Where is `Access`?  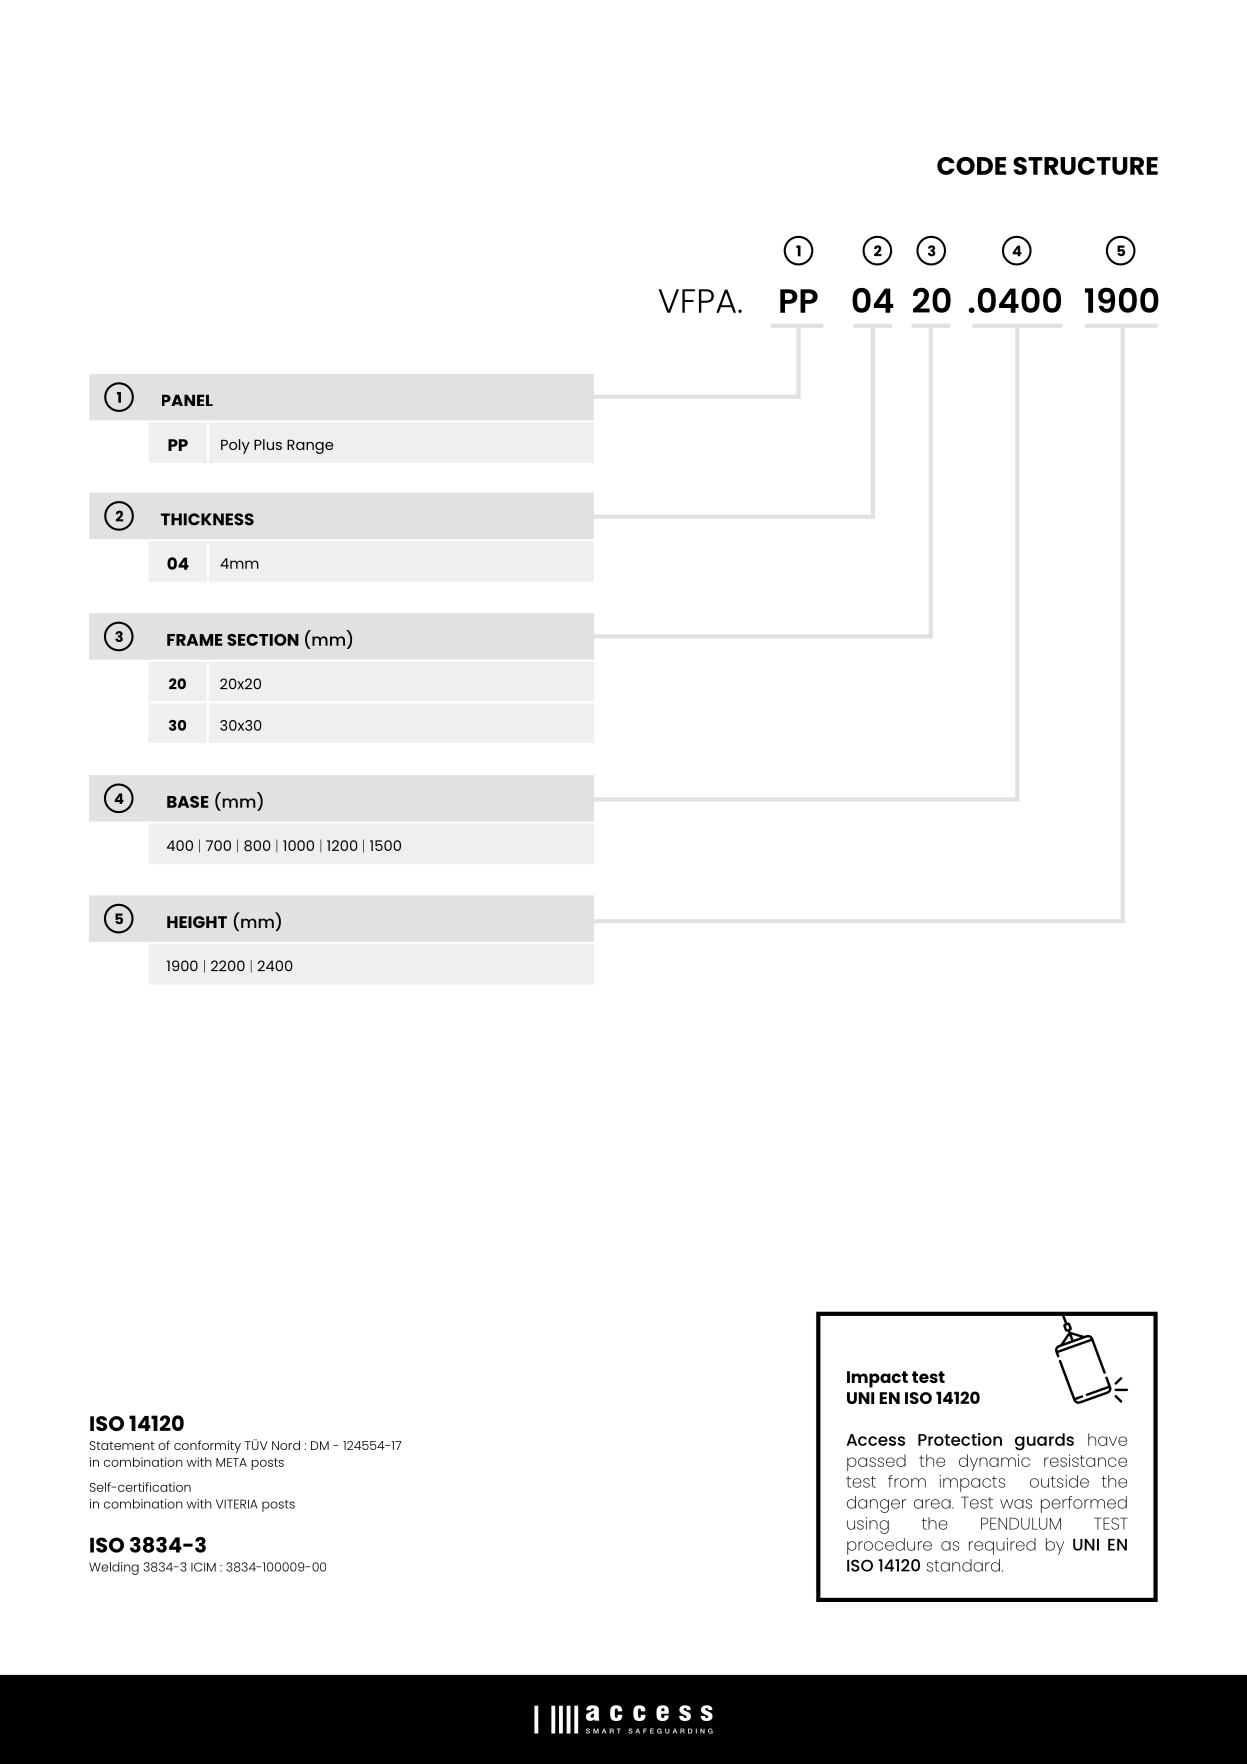 Access is located at coordinates (875, 1440).
